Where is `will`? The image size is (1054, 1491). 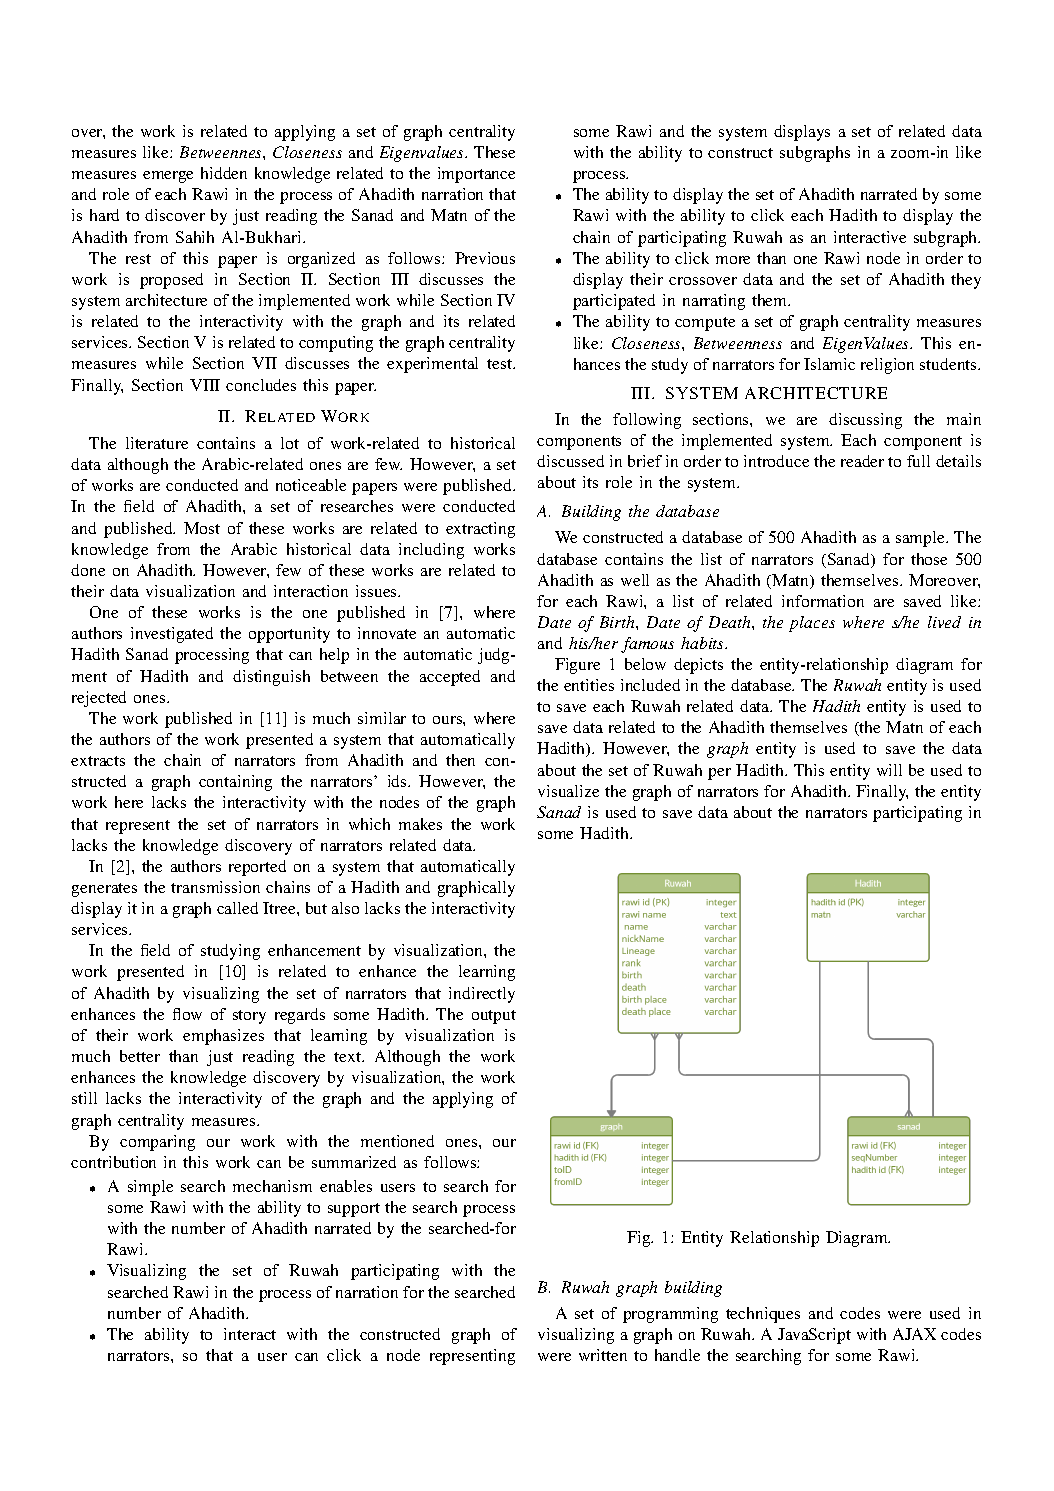
will is located at coordinates (889, 770).
